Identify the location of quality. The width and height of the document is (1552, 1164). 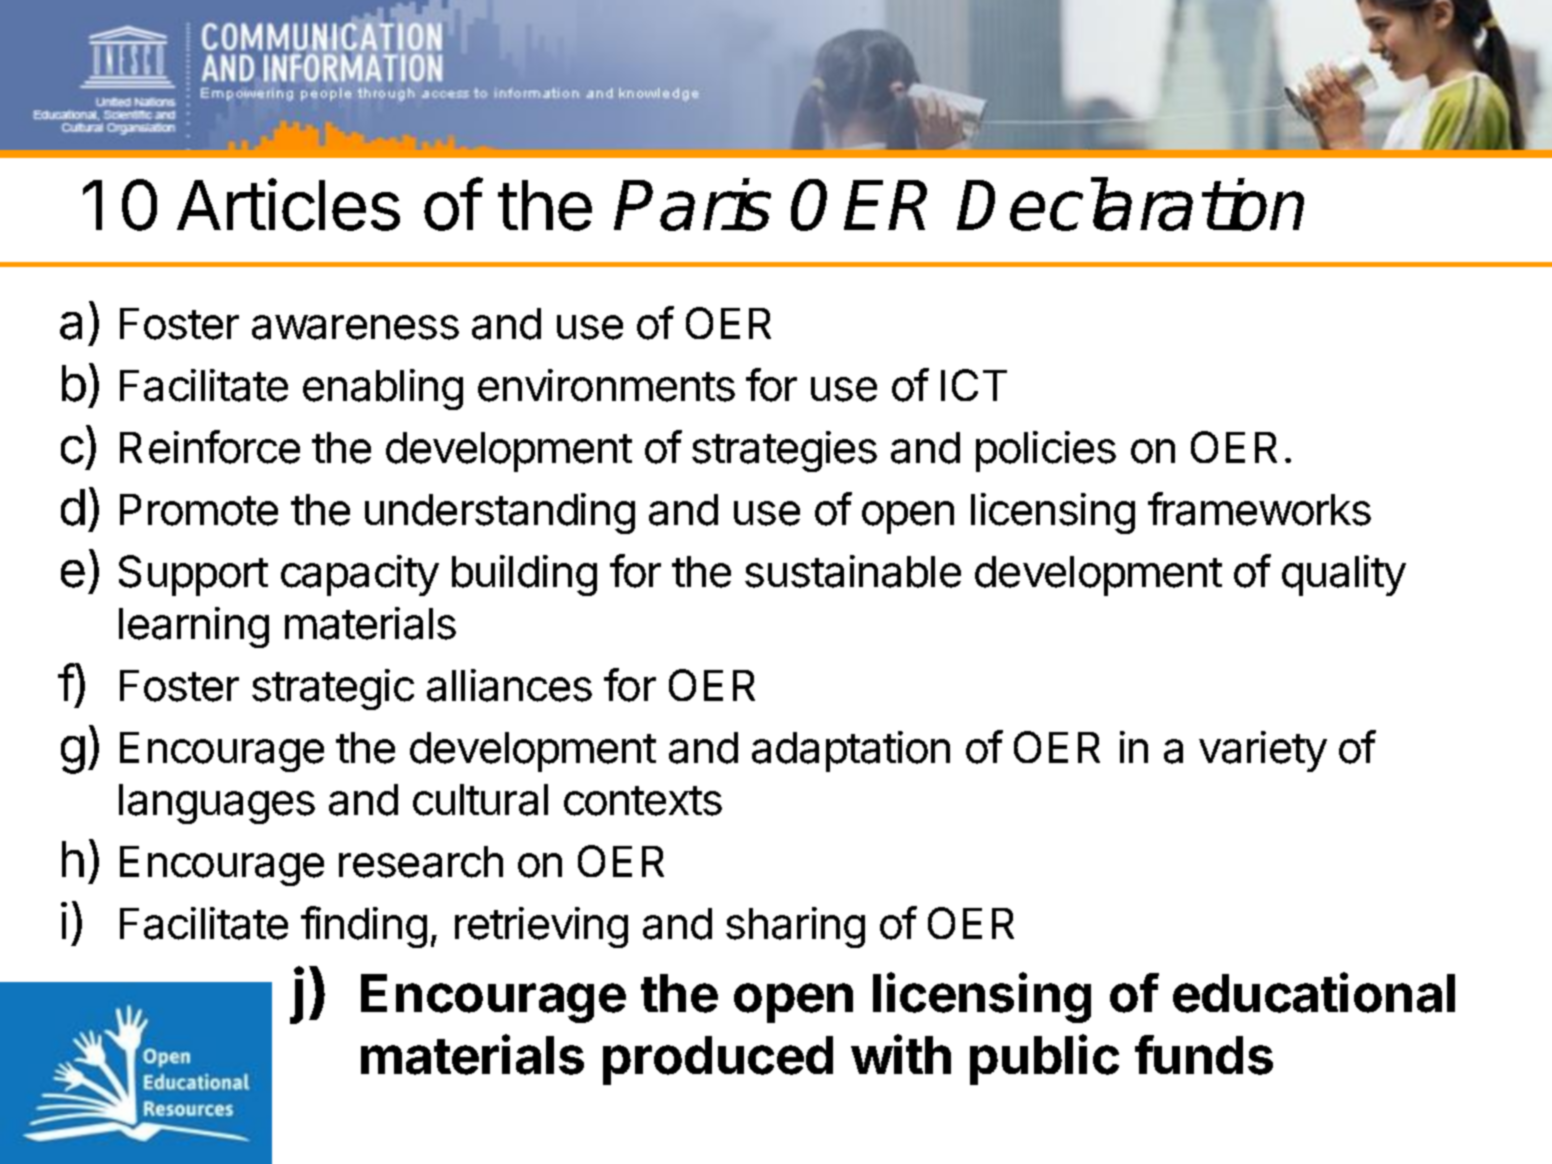
(1344, 575).
